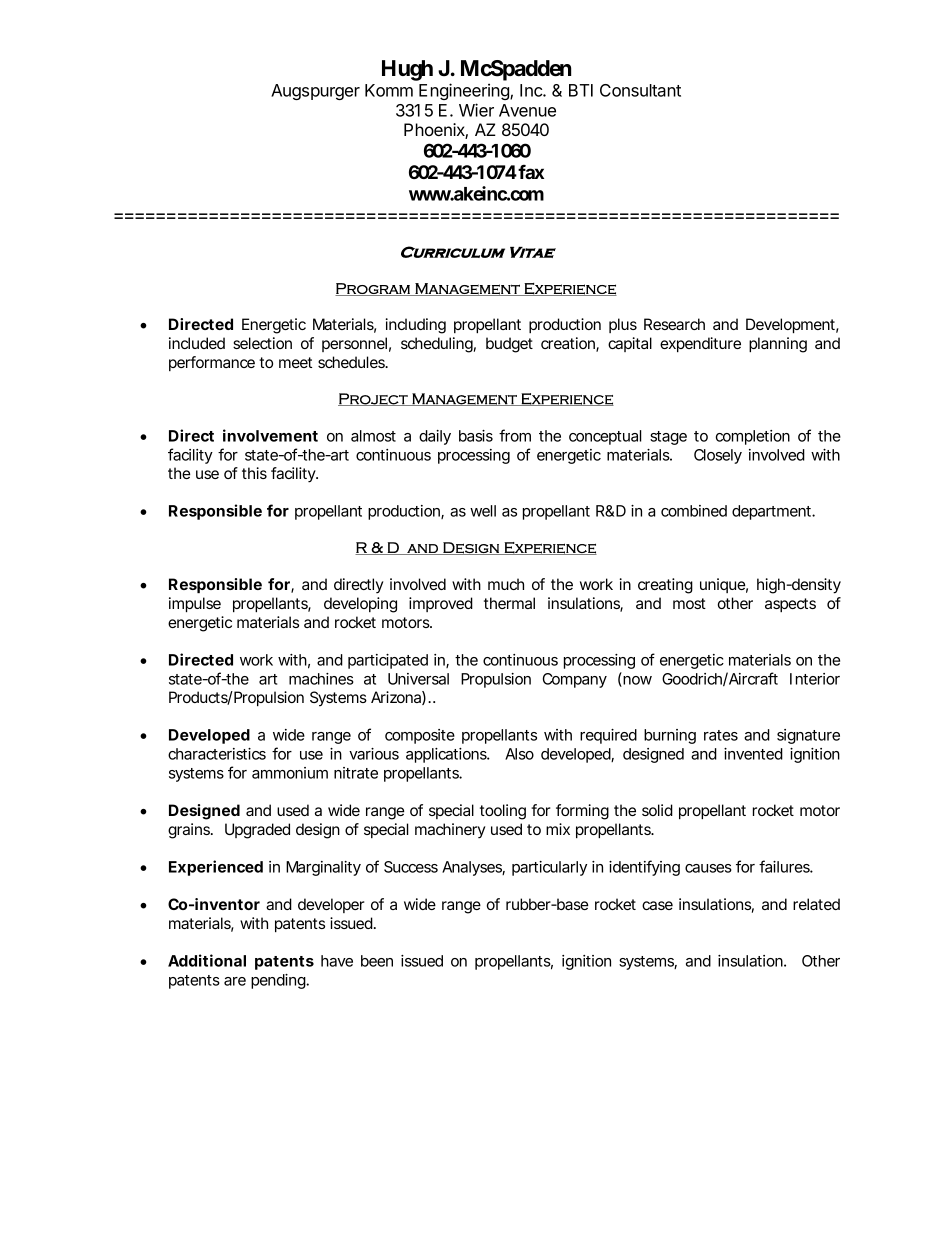 The width and height of the image is (952, 1233). I want to click on selection, so click(262, 343).
